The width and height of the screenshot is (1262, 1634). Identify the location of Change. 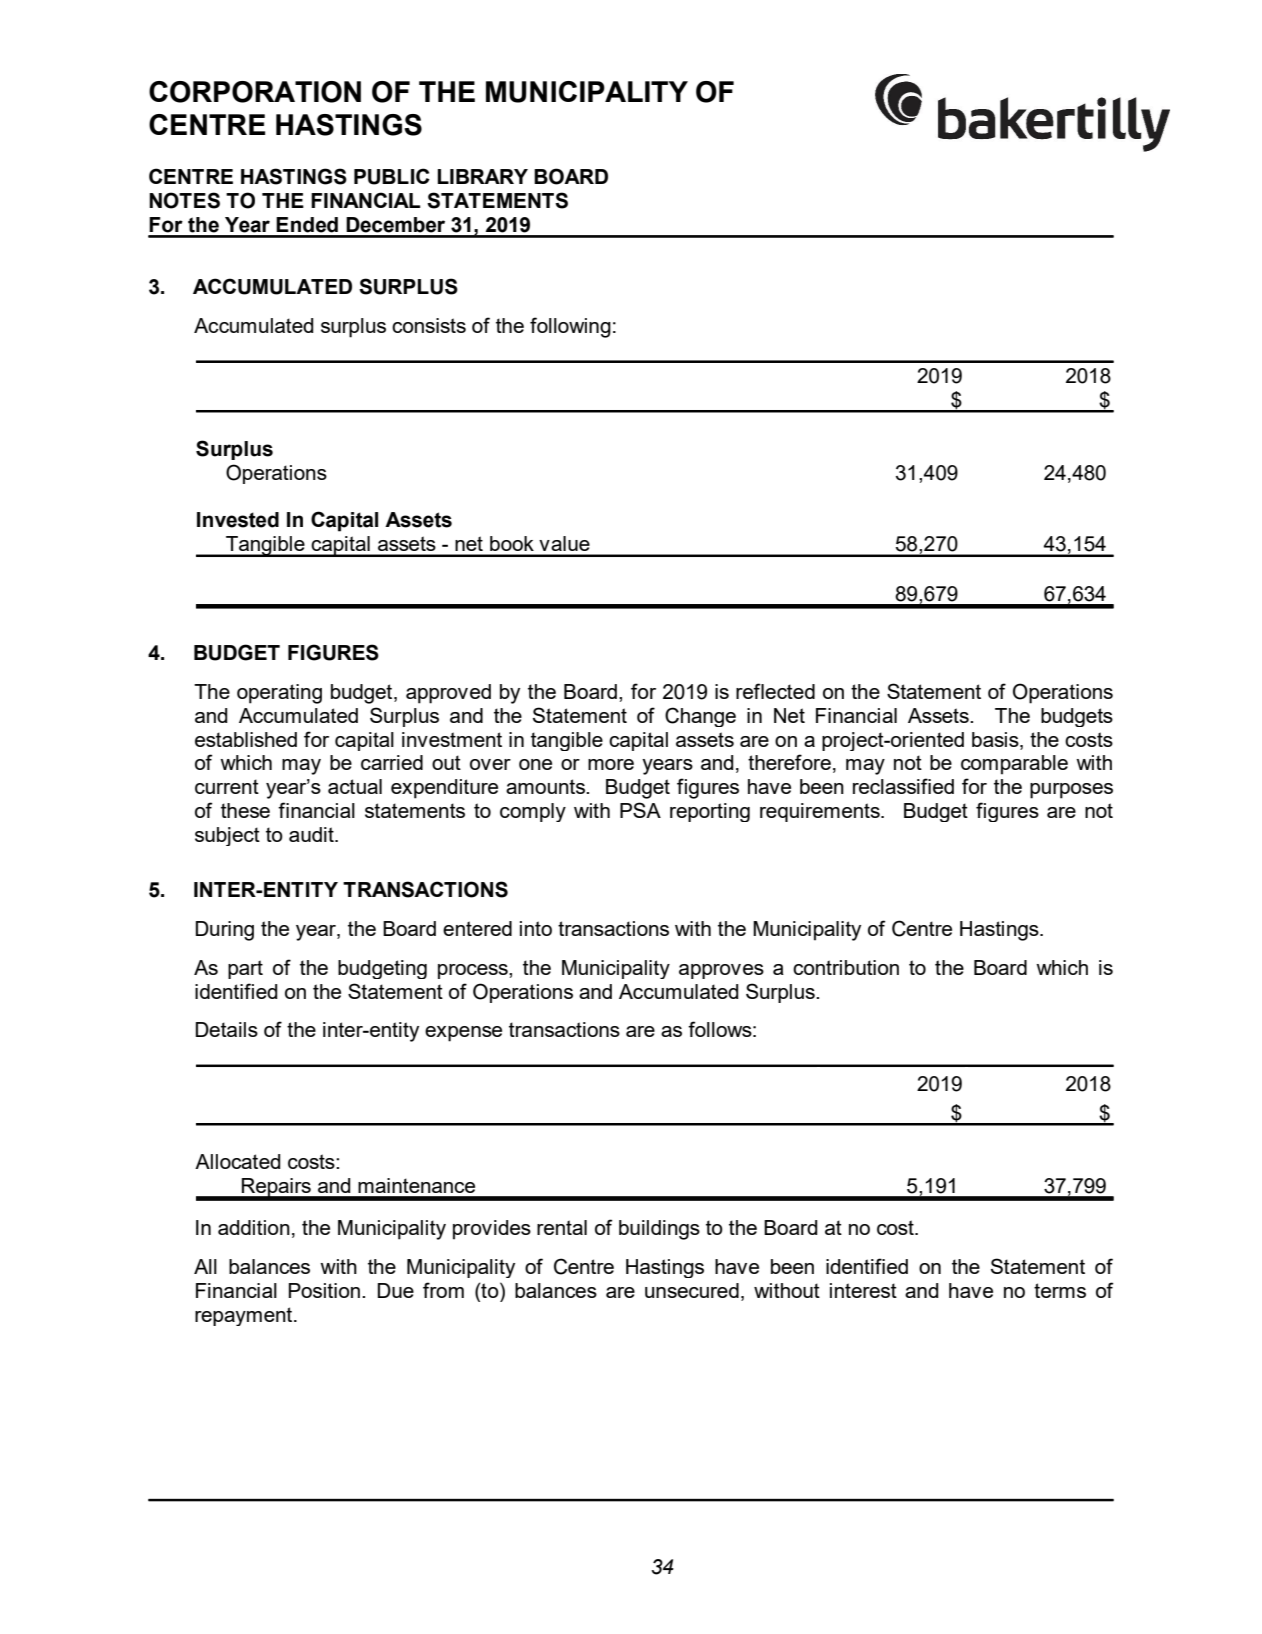
(700, 717).
